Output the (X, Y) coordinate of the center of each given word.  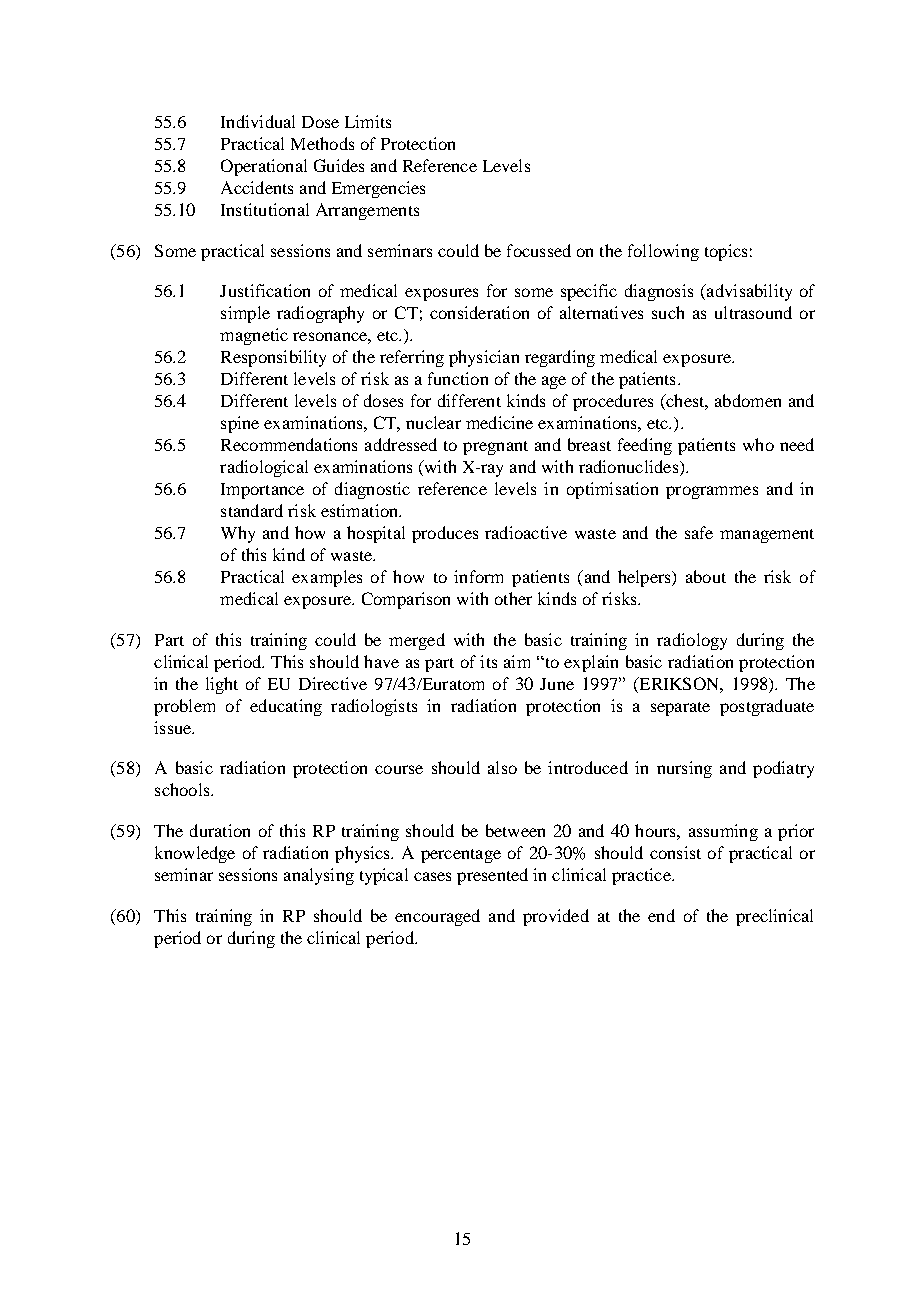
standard (252, 510)
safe (699, 532)
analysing (319, 876)
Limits (368, 121)
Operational (264, 167)
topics (726, 252)
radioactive (526, 532)
